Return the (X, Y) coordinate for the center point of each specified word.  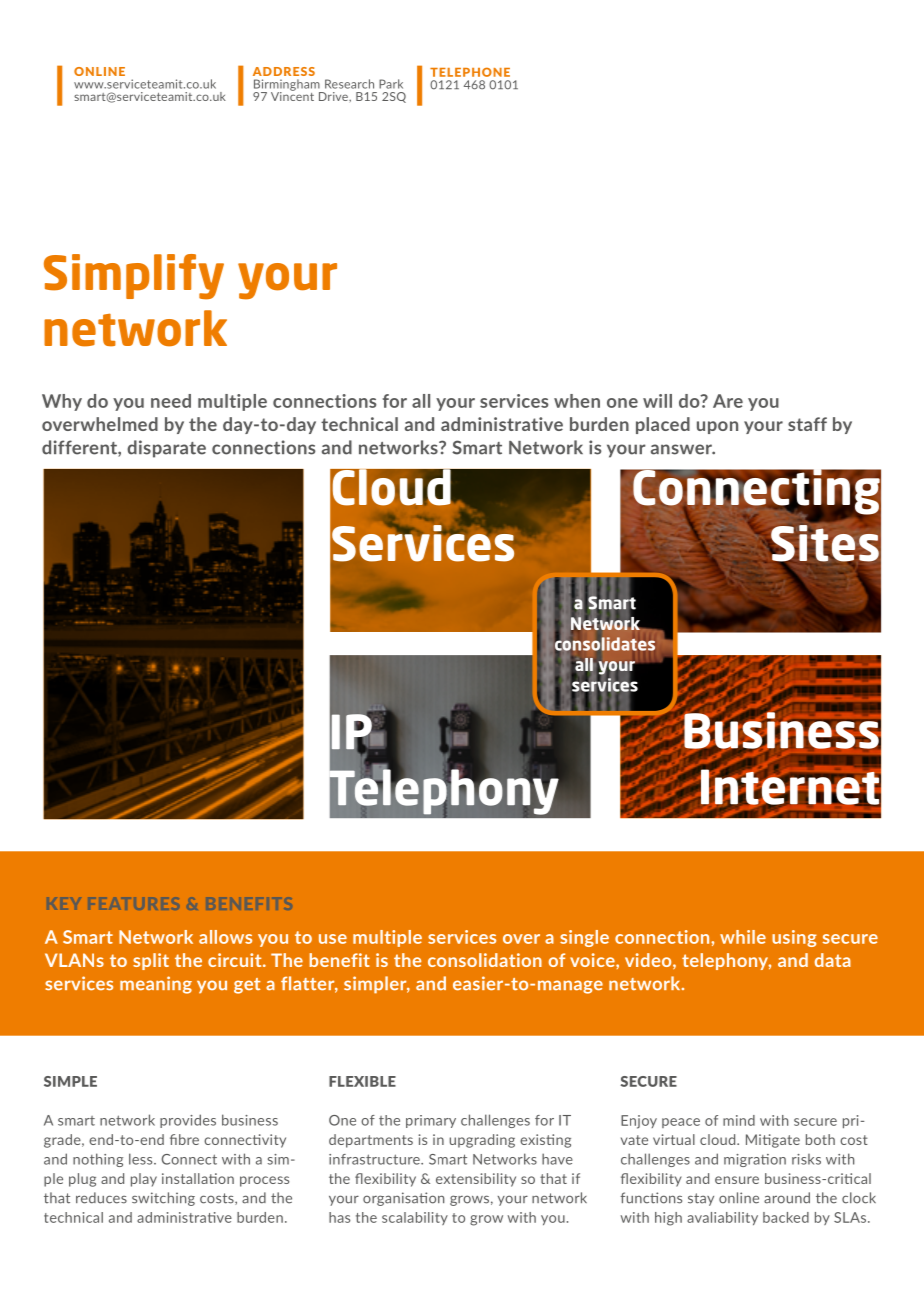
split (151, 961)
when (577, 401)
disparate (166, 449)
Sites (824, 544)
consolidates (605, 644)
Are (728, 401)
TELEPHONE (470, 72)
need (171, 401)
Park (391, 84)
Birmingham (288, 86)
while (743, 937)
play (144, 1180)
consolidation (485, 960)
